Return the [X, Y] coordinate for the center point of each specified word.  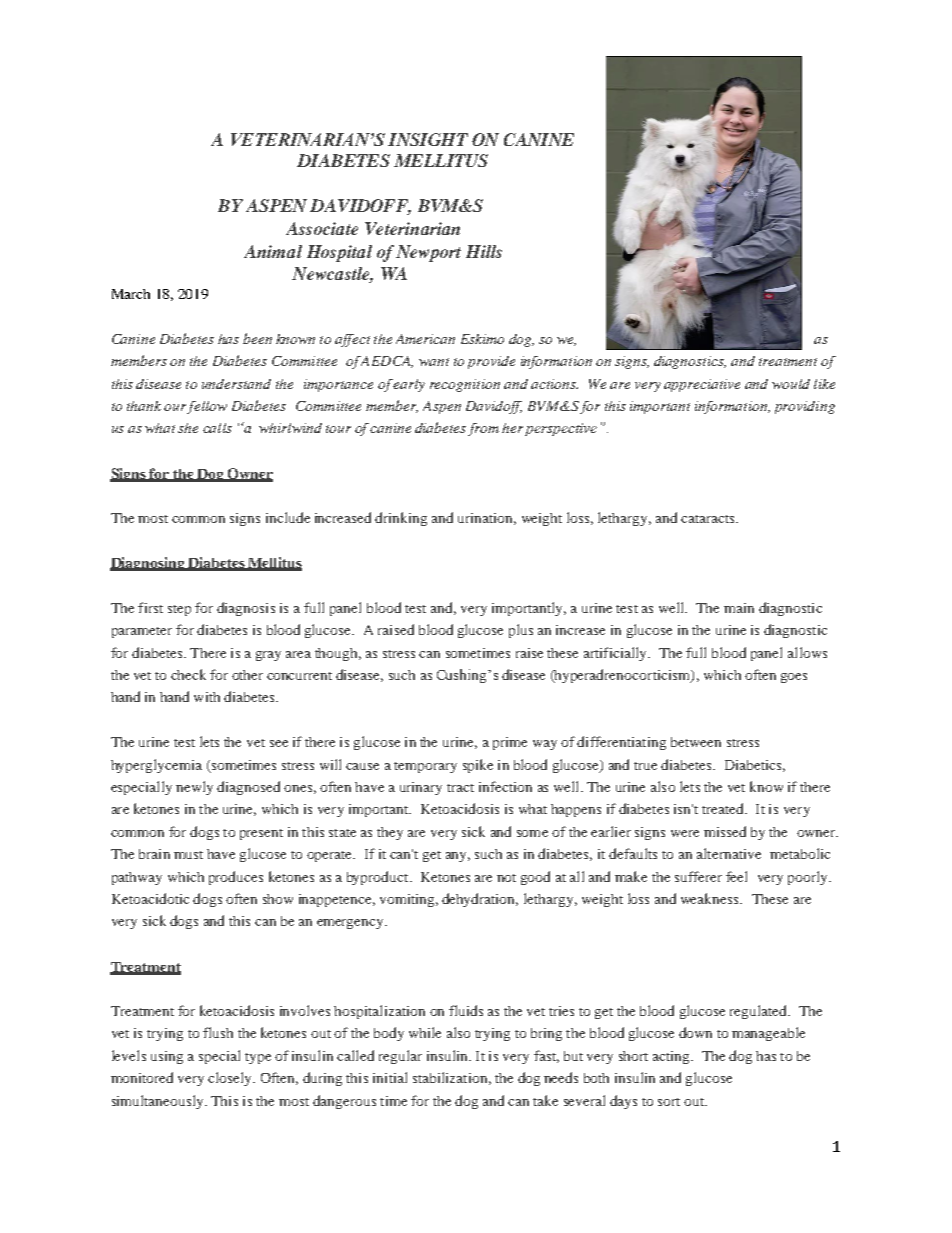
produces [236, 878]
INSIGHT [428, 139]
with [207, 697]
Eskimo [482, 339]
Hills [484, 251]
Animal [273, 251]
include [288, 517]
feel [736, 876]
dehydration [480, 900]
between [696, 742]
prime [510, 743]
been [257, 338]
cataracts [709, 519]
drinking [401, 519]
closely [231, 1079]
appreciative [702, 385]
